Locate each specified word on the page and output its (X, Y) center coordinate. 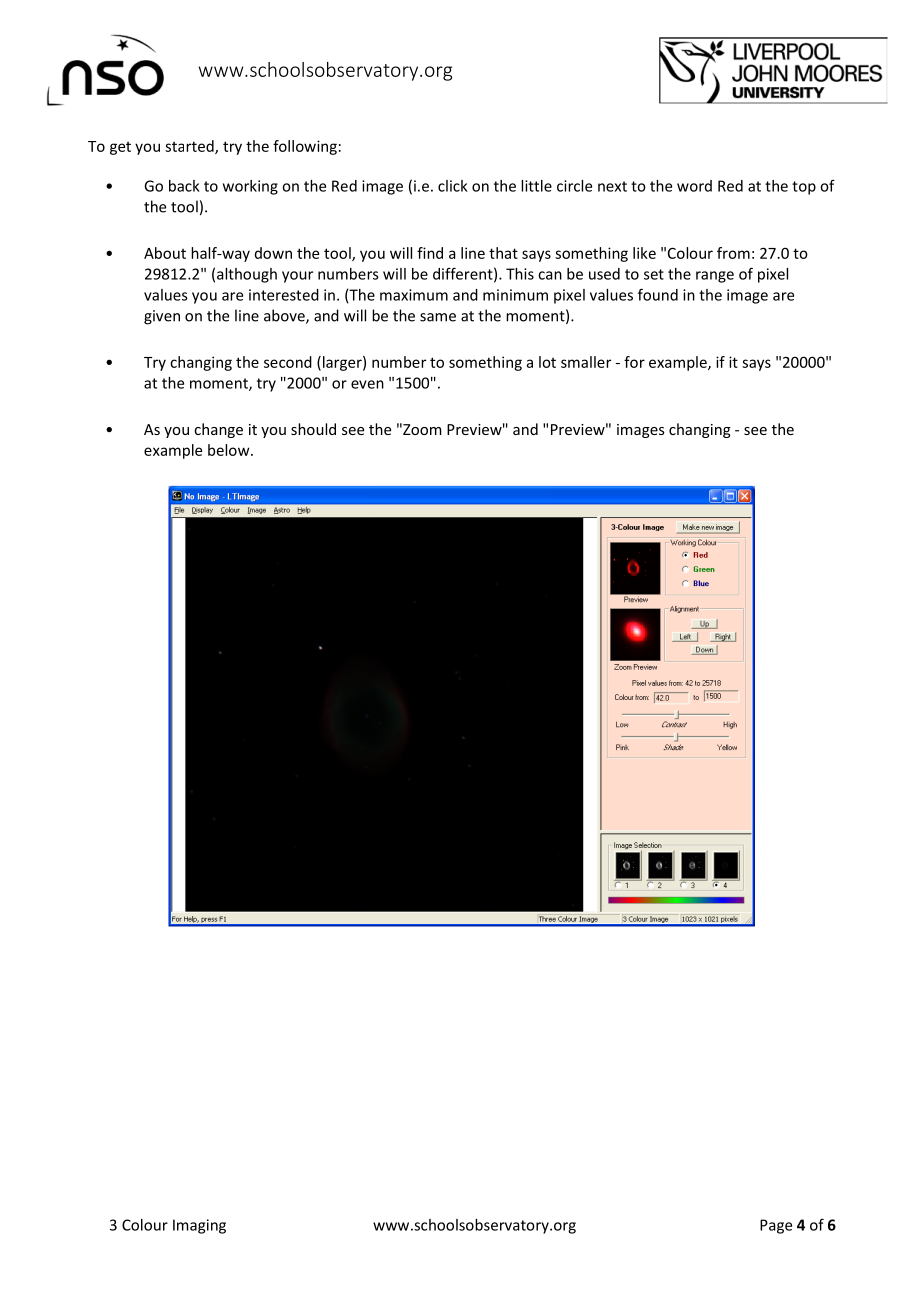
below (230, 450)
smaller (586, 362)
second (288, 362)
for (634, 362)
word (694, 186)
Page (776, 1226)
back (184, 186)
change (218, 430)
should (313, 429)
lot (547, 362)
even (367, 384)
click (453, 186)
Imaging (199, 1226)
